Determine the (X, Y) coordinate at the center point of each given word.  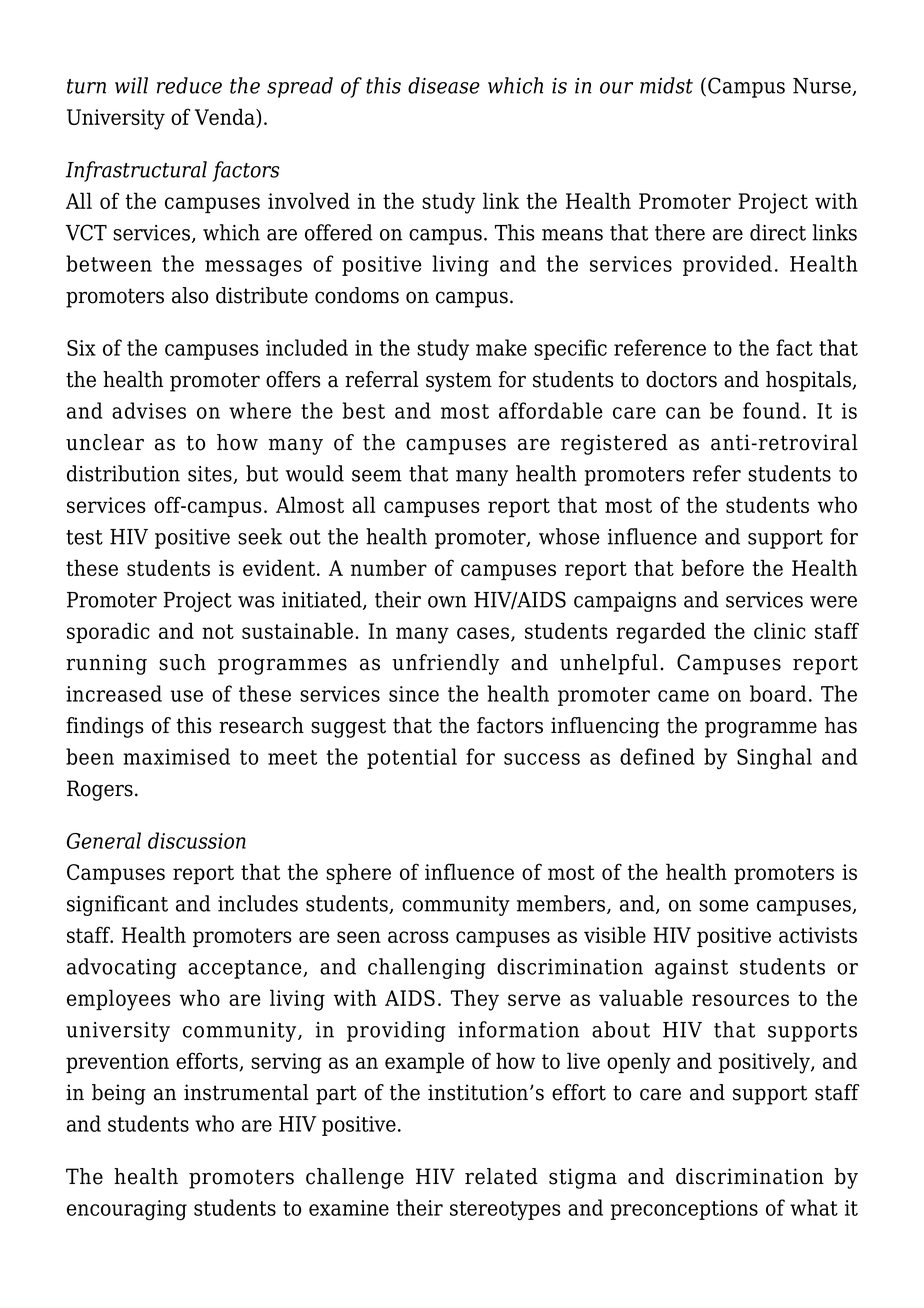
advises (149, 410)
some (724, 906)
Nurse (823, 87)
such (182, 662)
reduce (189, 85)
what (814, 1207)
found (771, 410)
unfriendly (445, 664)
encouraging (127, 1210)
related (501, 1176)
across (418, 937)
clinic (780, 630)
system (459, 382)
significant (117, 905)
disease (444, 85)
